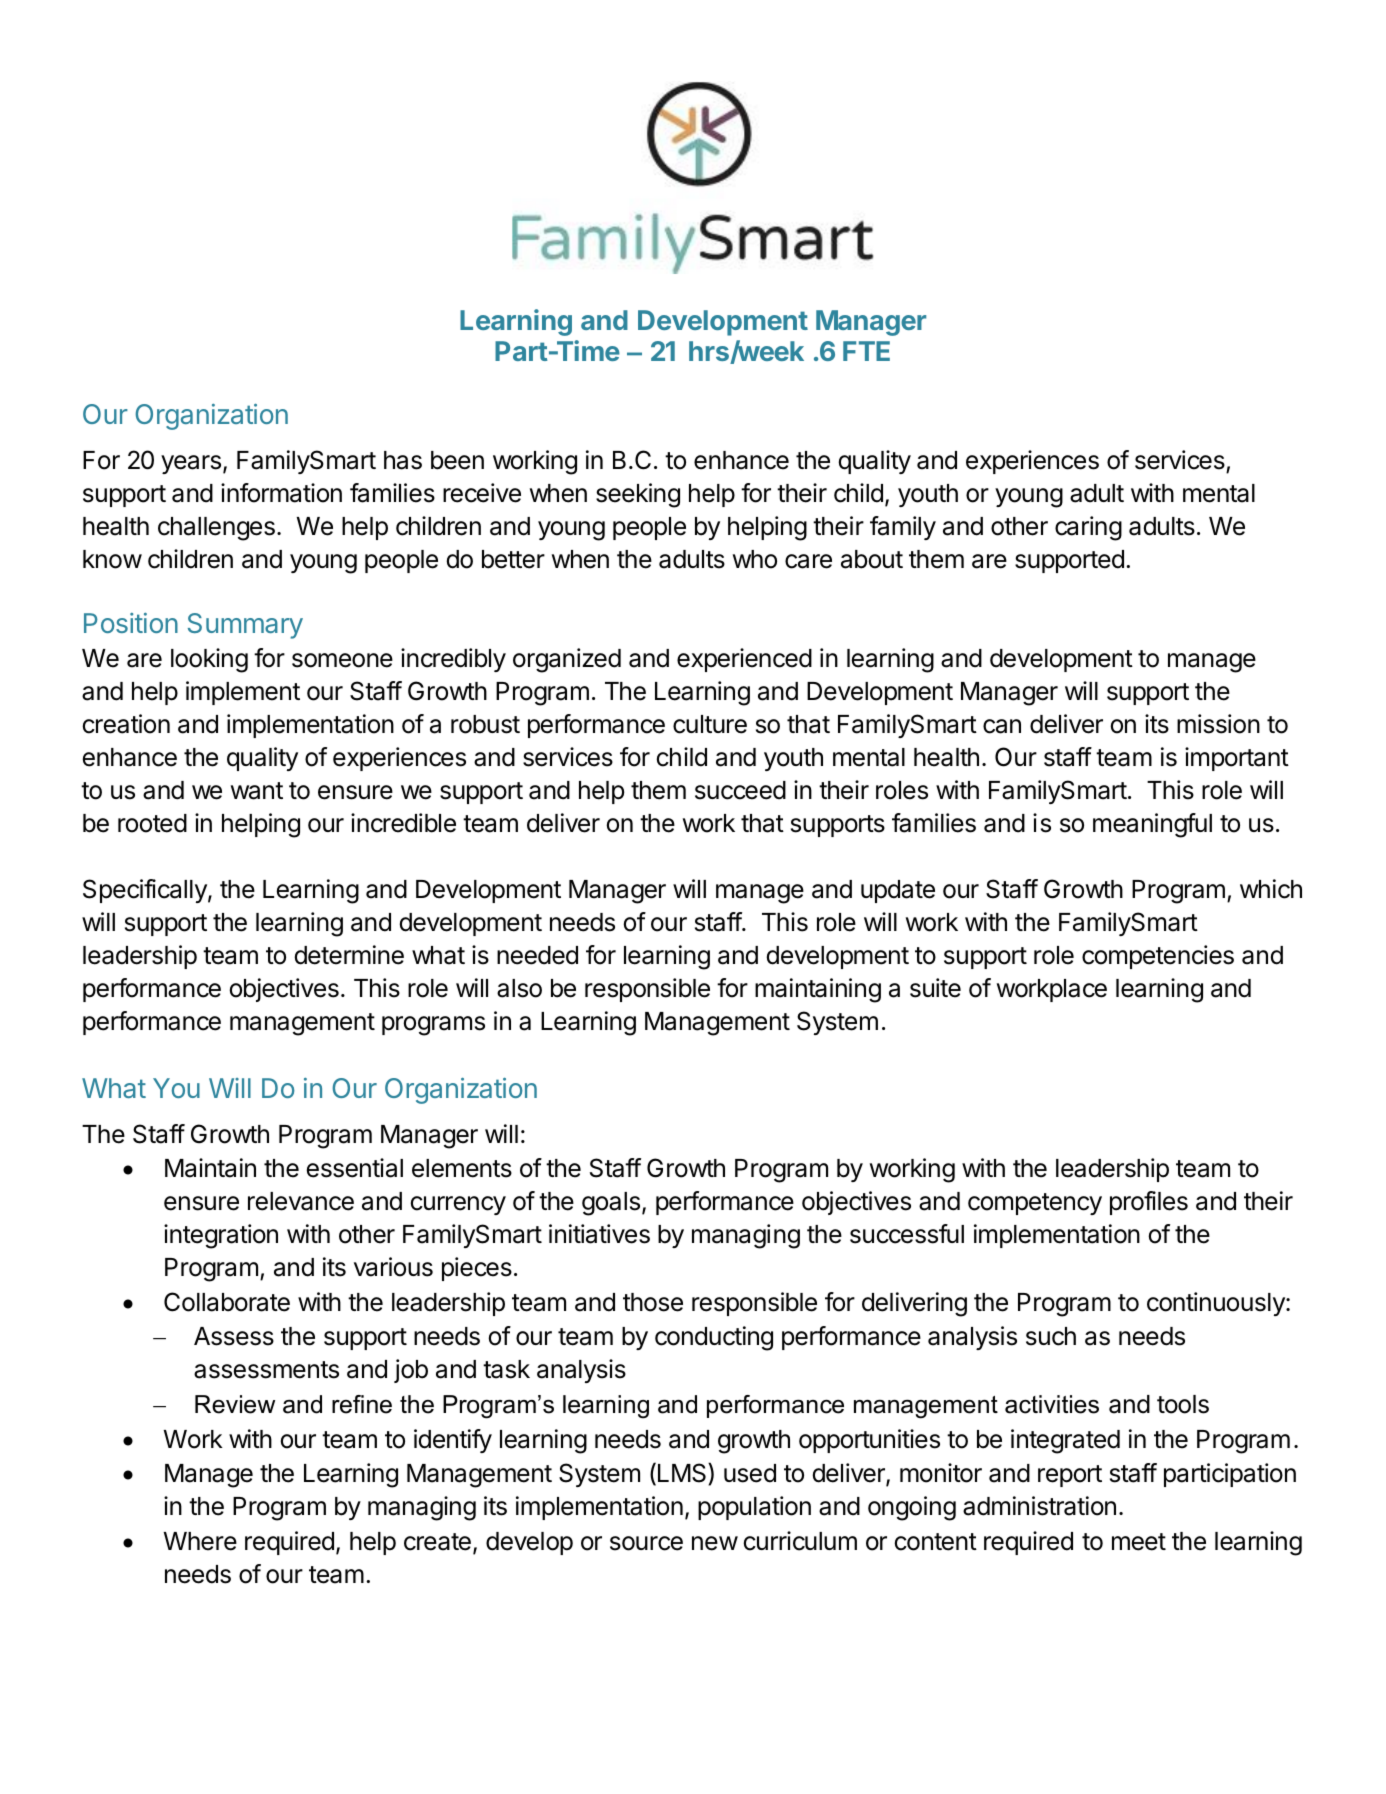 The width and height of the screenshot is (1386, 1794). Describe the element at coordinates (1149, 1203) in the screenshot. I see `profiles` at that location.
